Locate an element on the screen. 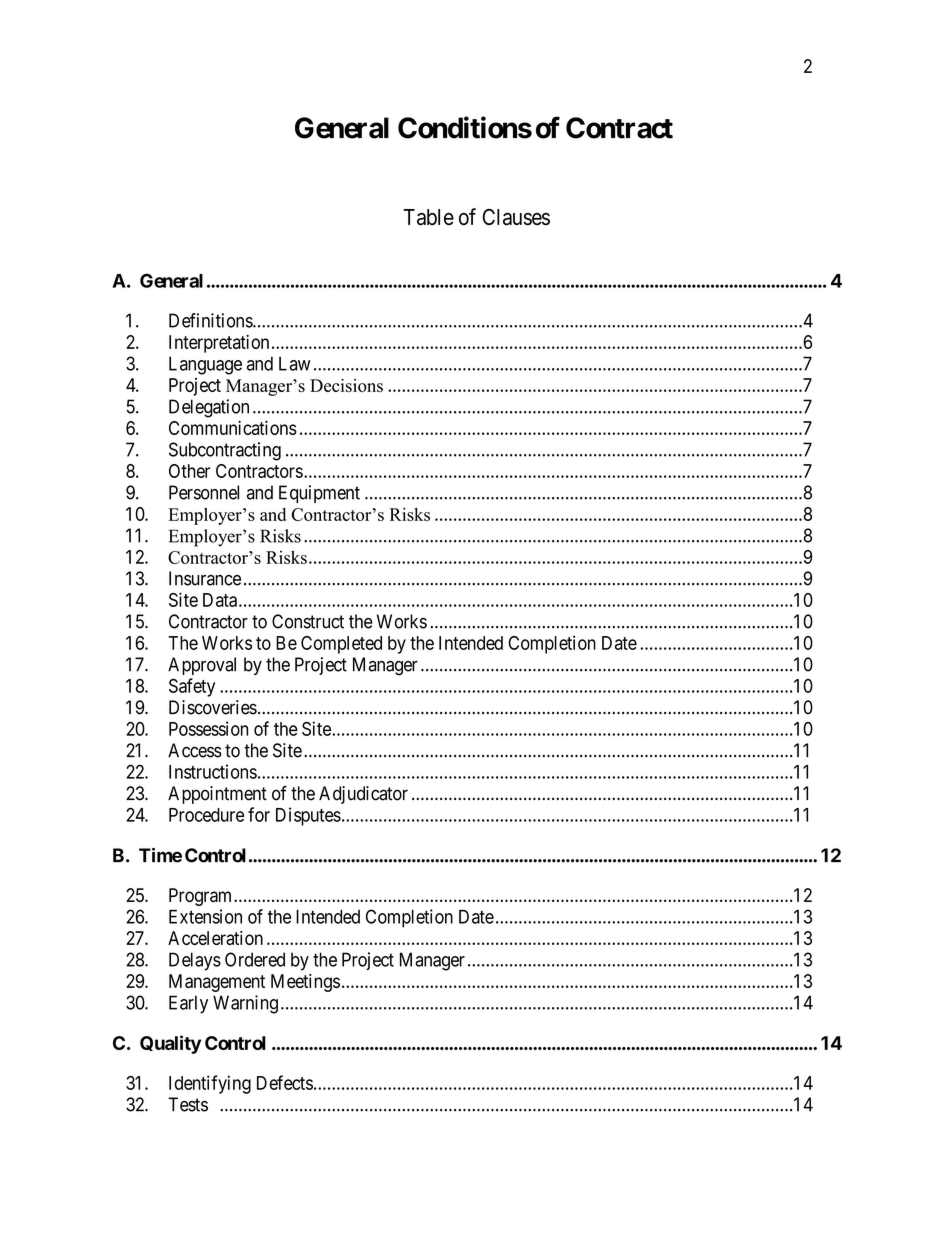 This screenshot has width=952, height=1233. Extension is located at coordinates (205, 916).
